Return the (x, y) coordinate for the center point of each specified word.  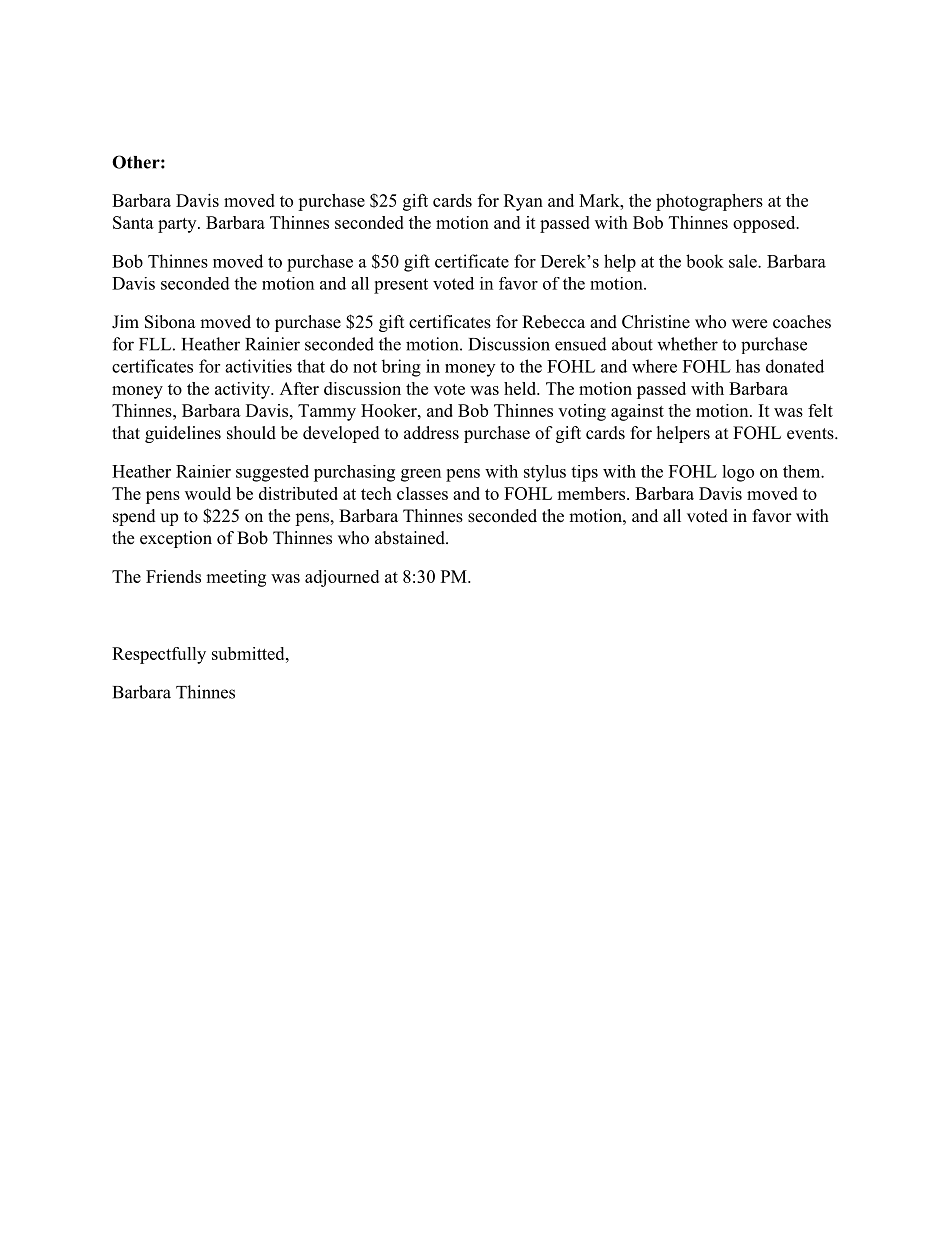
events (810, 434)
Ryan (523, 202)
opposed (765, 224)
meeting (236, 578)
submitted (249, 653)
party (178, 225)
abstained (411, 538)
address (431, 433)
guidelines (183, 434)
